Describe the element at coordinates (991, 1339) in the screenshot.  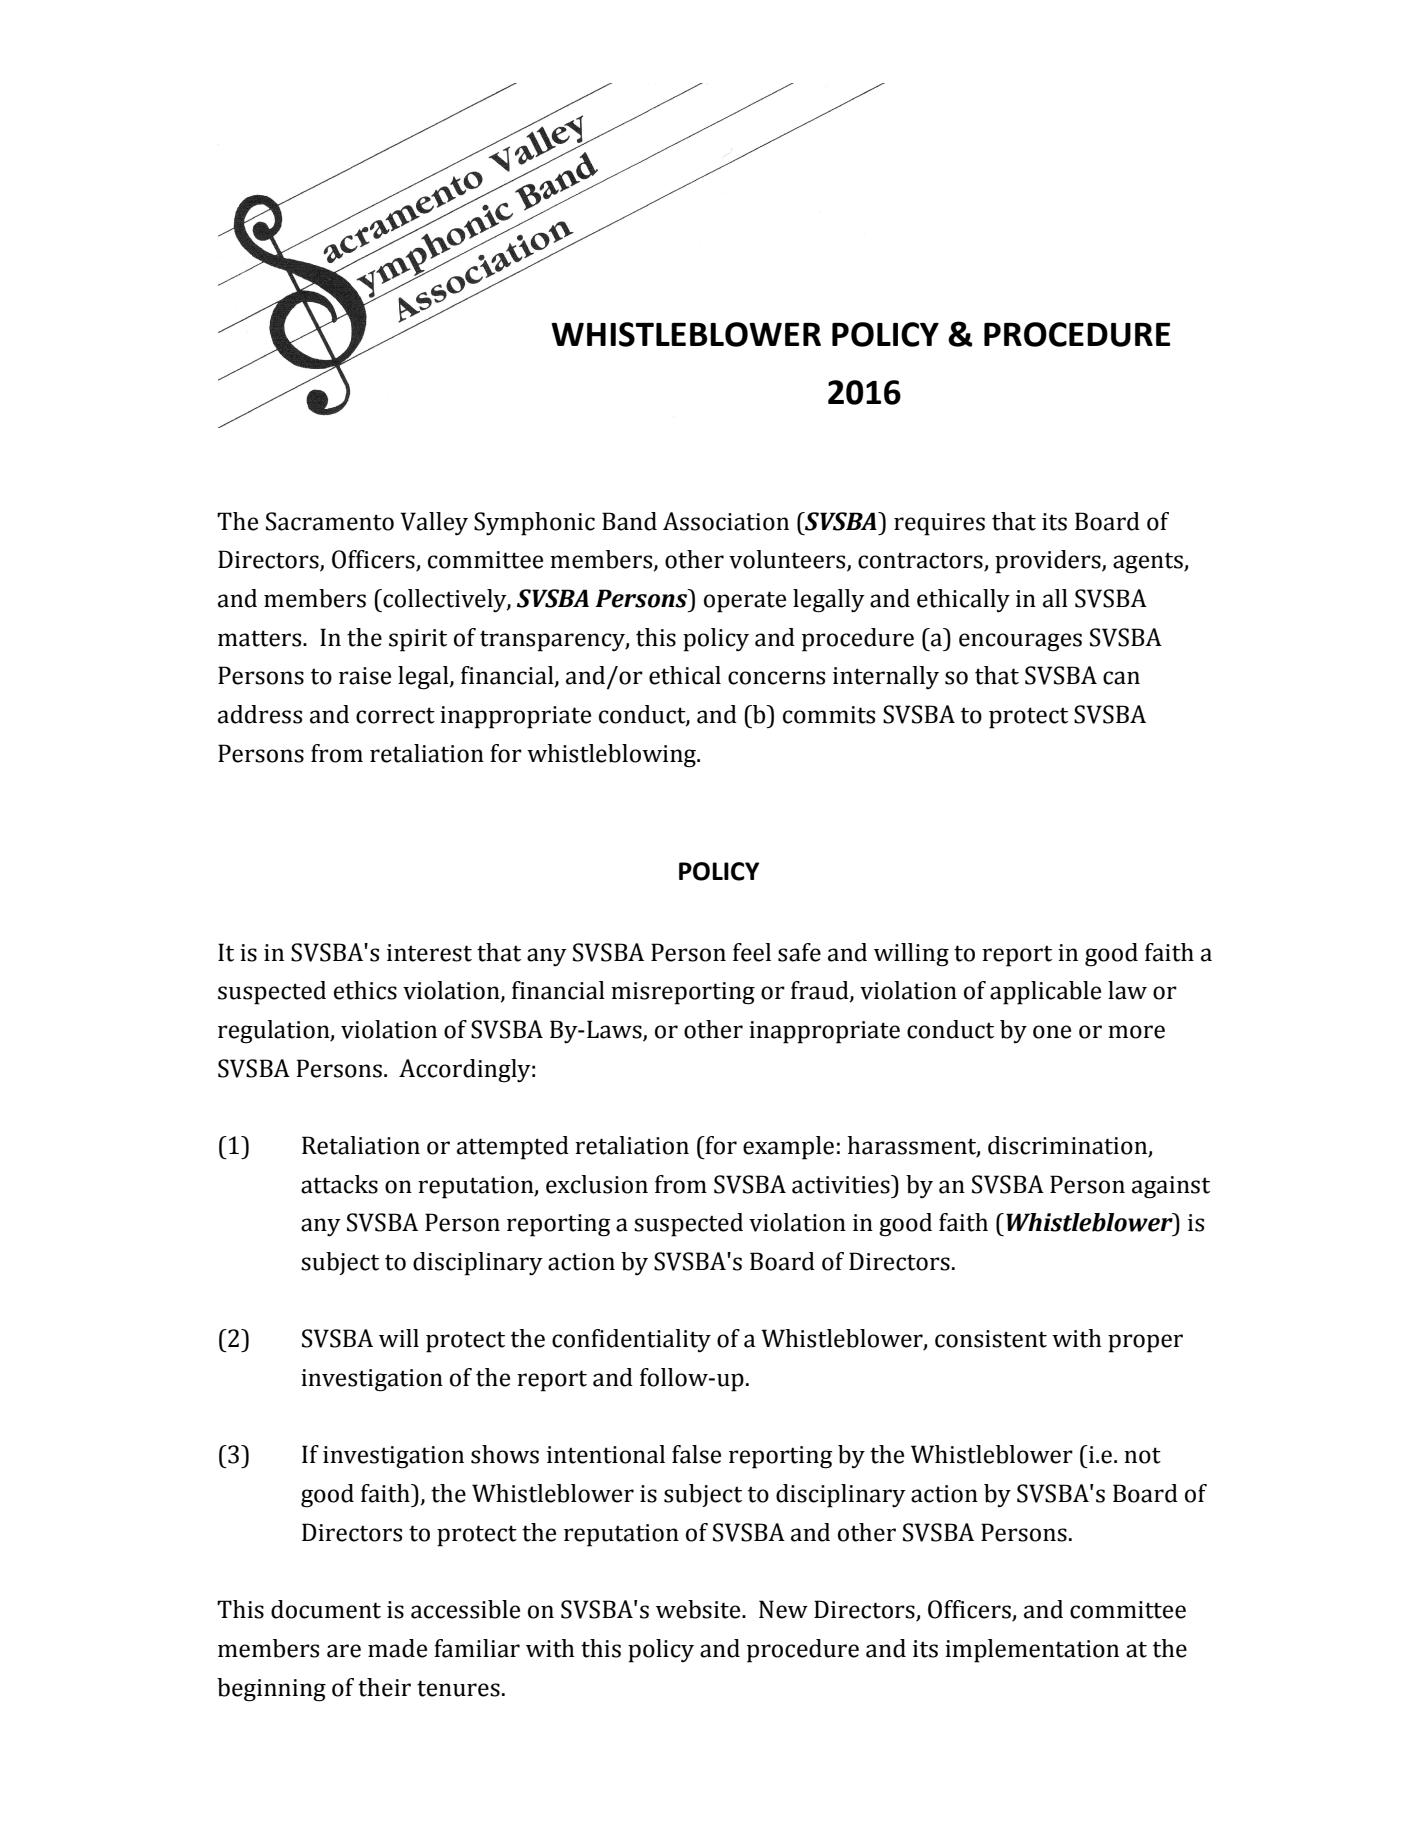
I see `consistent` at that location.
